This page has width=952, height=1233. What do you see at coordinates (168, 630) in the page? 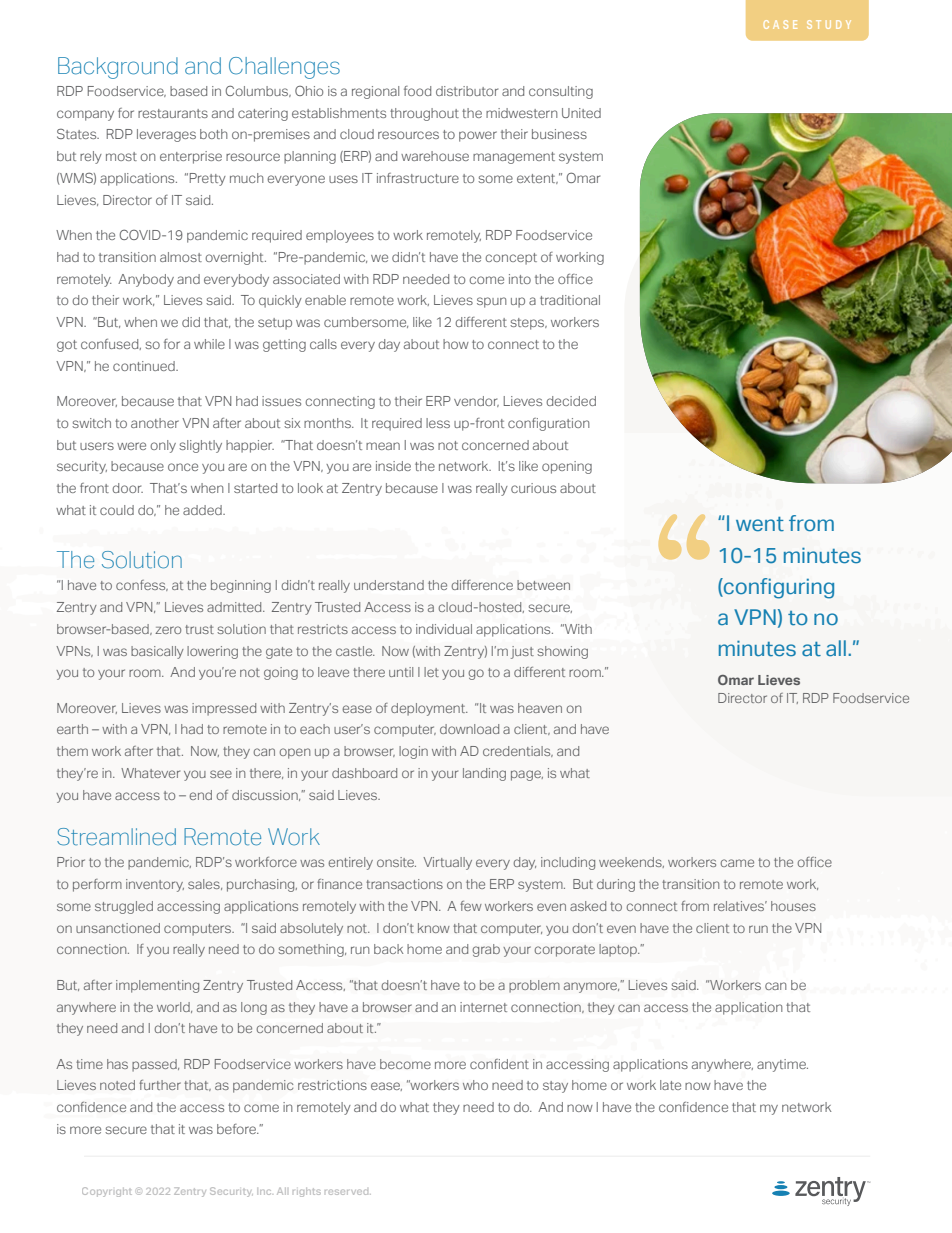
I see `zero` at bounding box center [168, 630].
